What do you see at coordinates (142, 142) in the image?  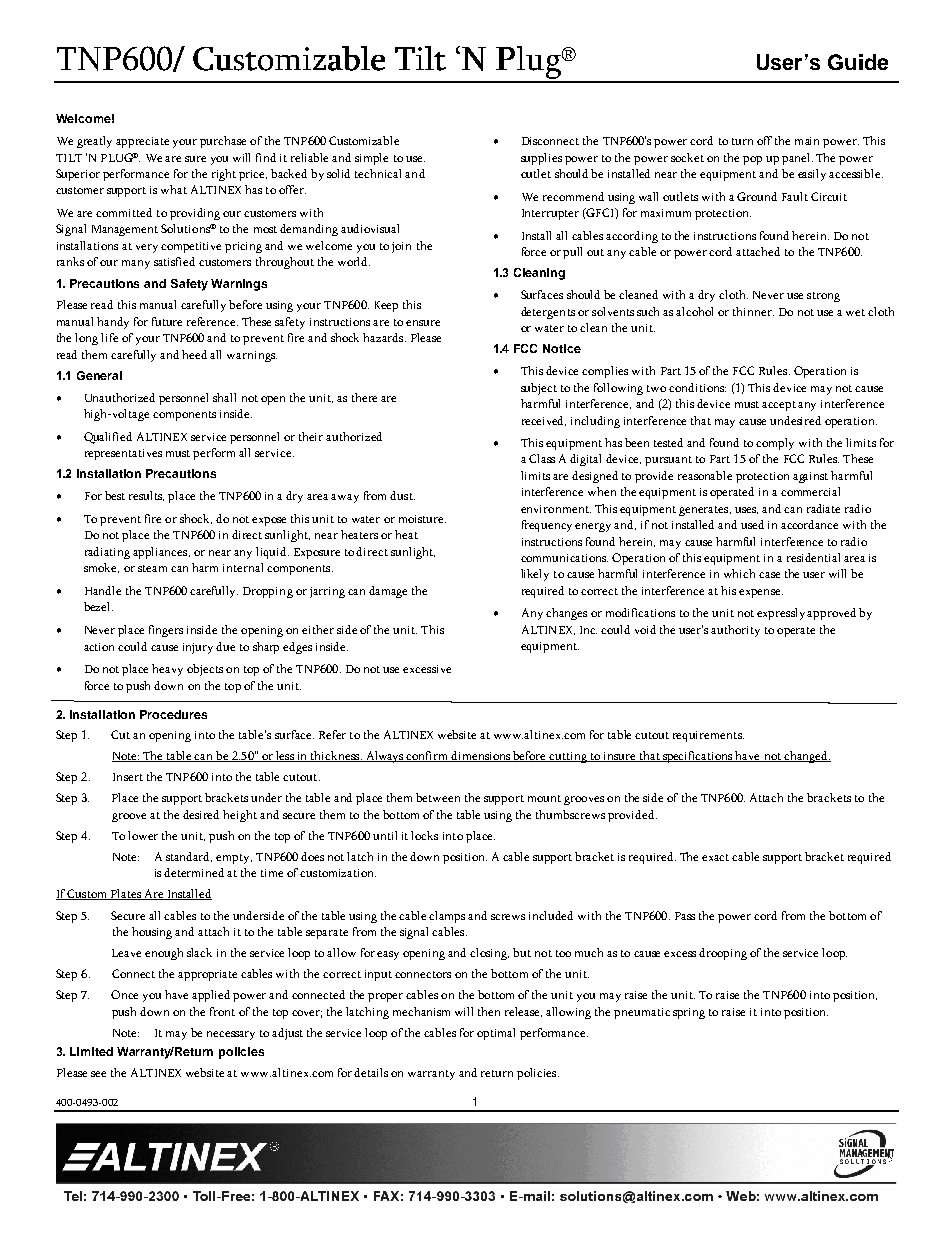 I see `appreciate` at bounding box center [142, 142].
